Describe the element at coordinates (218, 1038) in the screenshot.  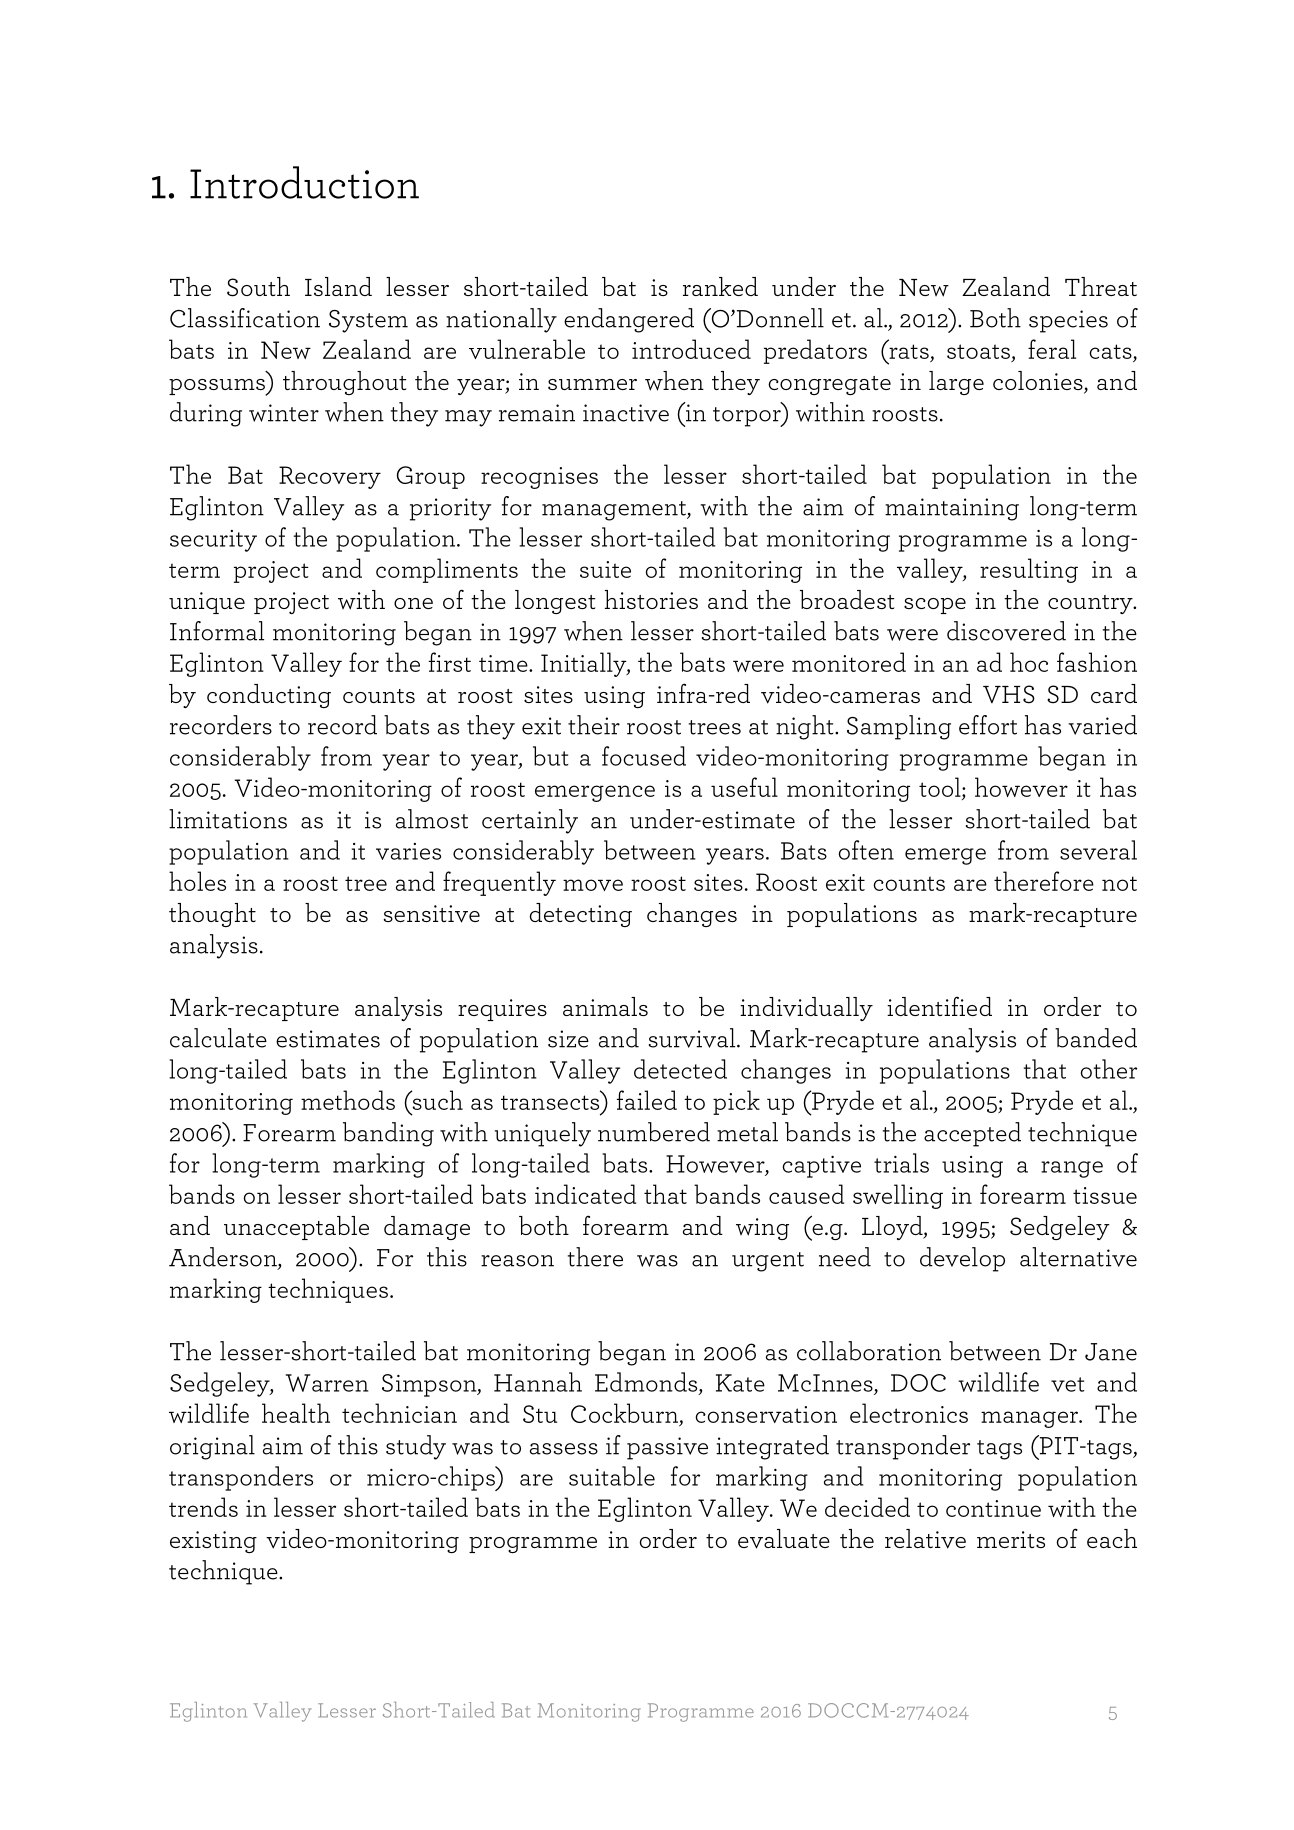
I see `calculate` at that location.
